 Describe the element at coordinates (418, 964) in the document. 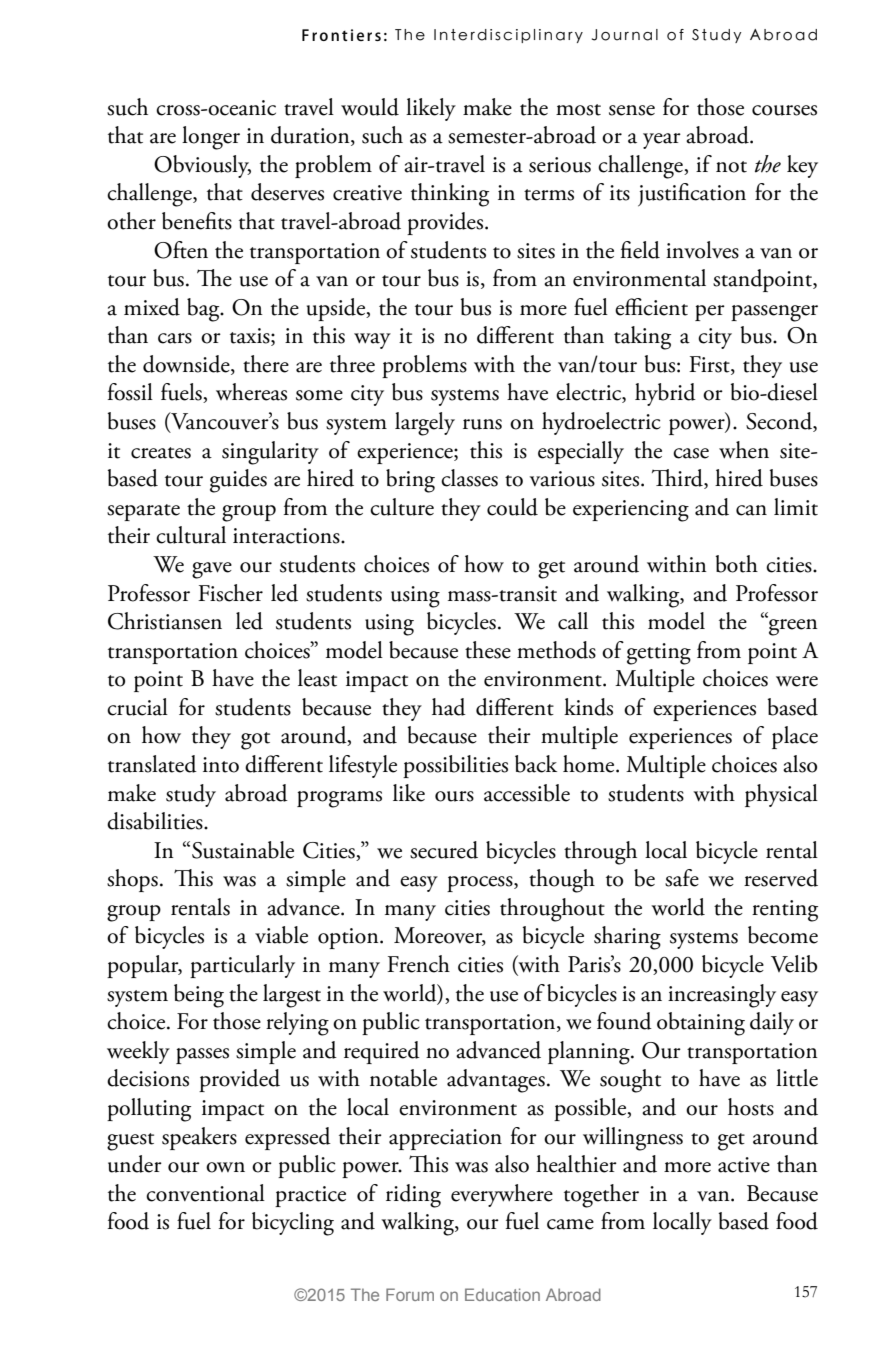

I see `French` at that location.
